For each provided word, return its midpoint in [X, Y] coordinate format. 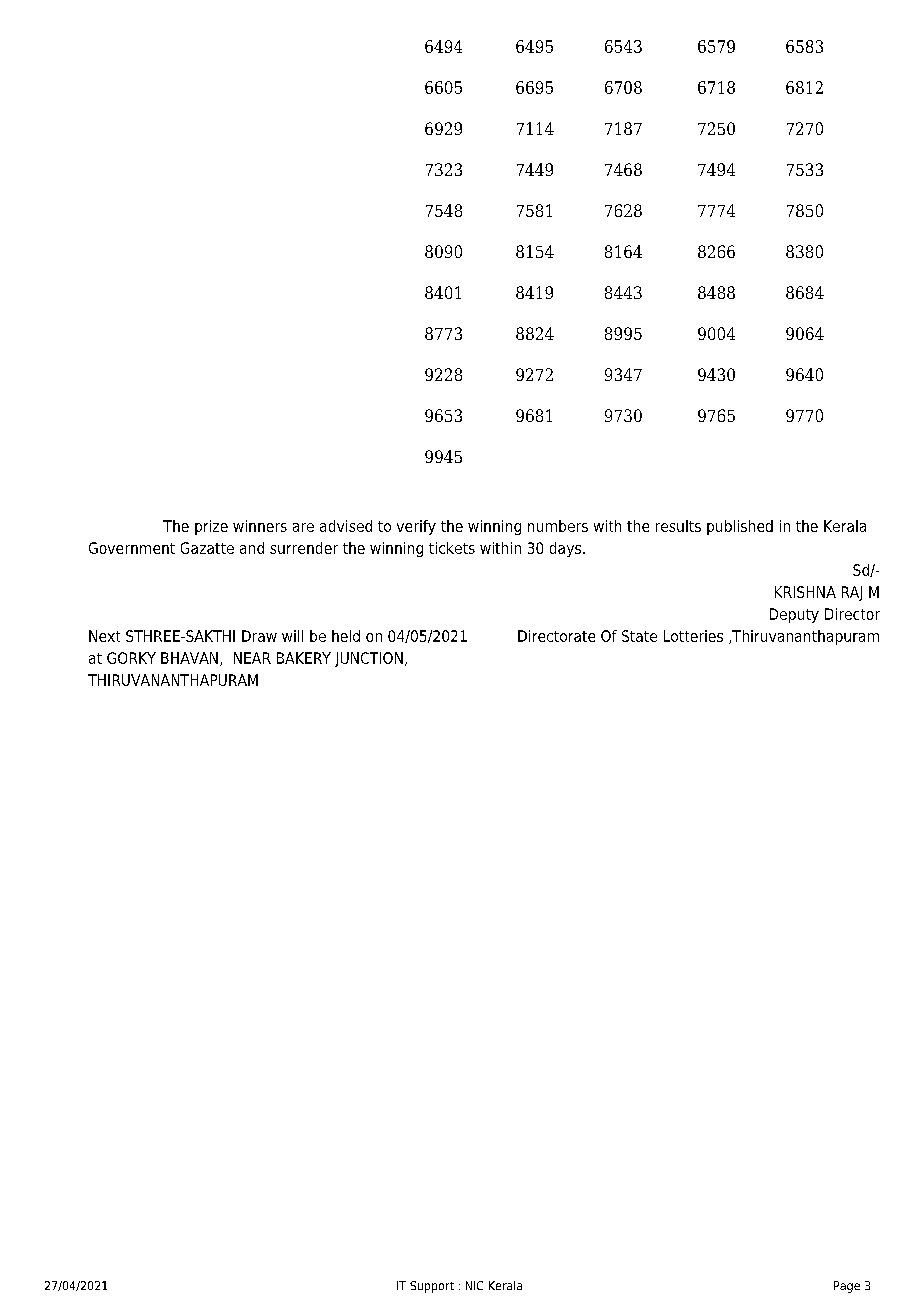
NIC [474, 1285]
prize [211, 527]
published [740, 527]
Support [432, 1287]
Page [847, 1287]
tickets [452, 548]
